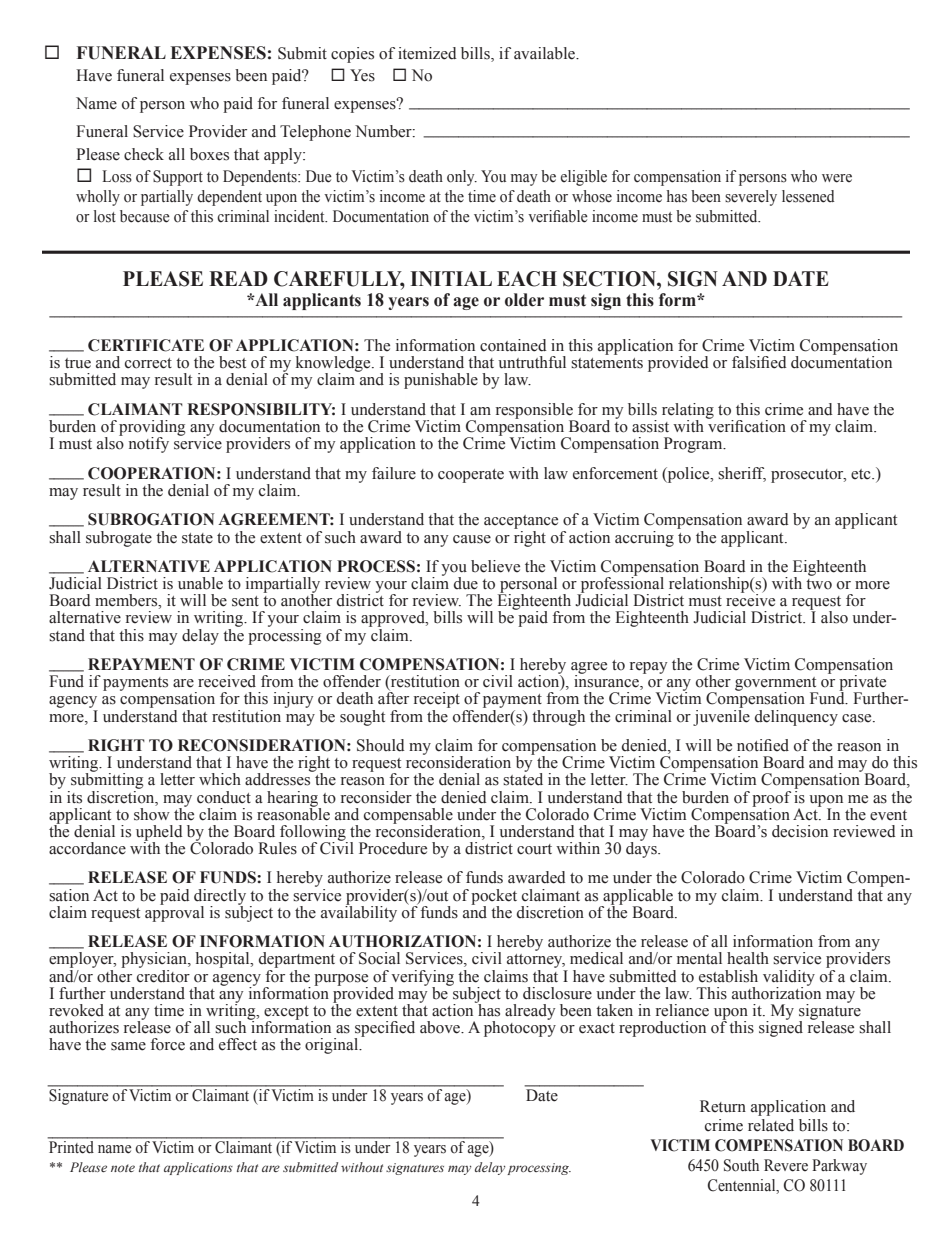 The image size is (952, 1233). Describe the element at coordinates (534, 849) in the page. I see `court` at that location.
